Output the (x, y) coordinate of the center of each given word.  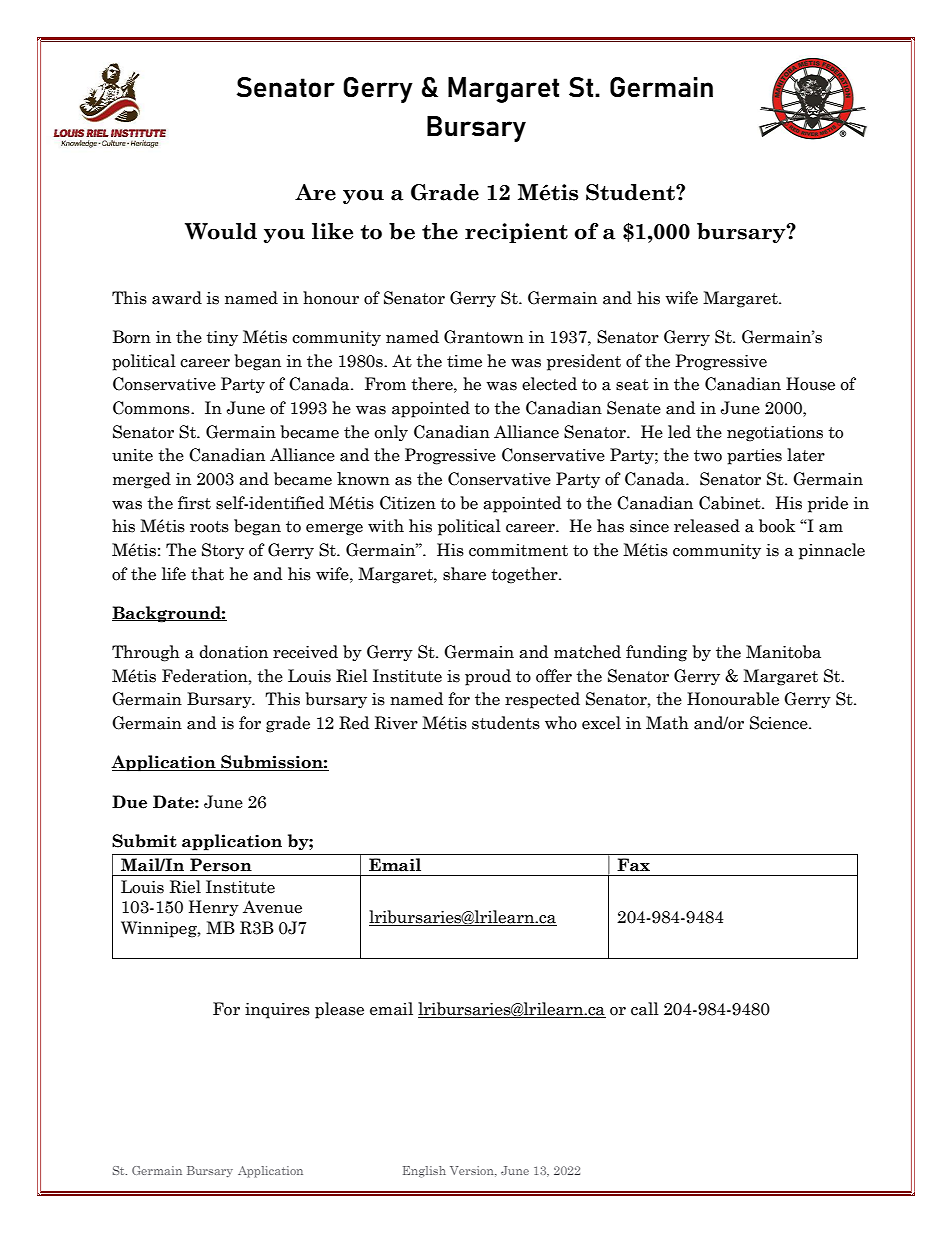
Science (780, 723)
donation (233, 652)
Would (221, 231)
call (645, 1009)
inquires (277, 1011)
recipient (516, 233)
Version (473, 1171)
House (810, 384)
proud (488, 677)
